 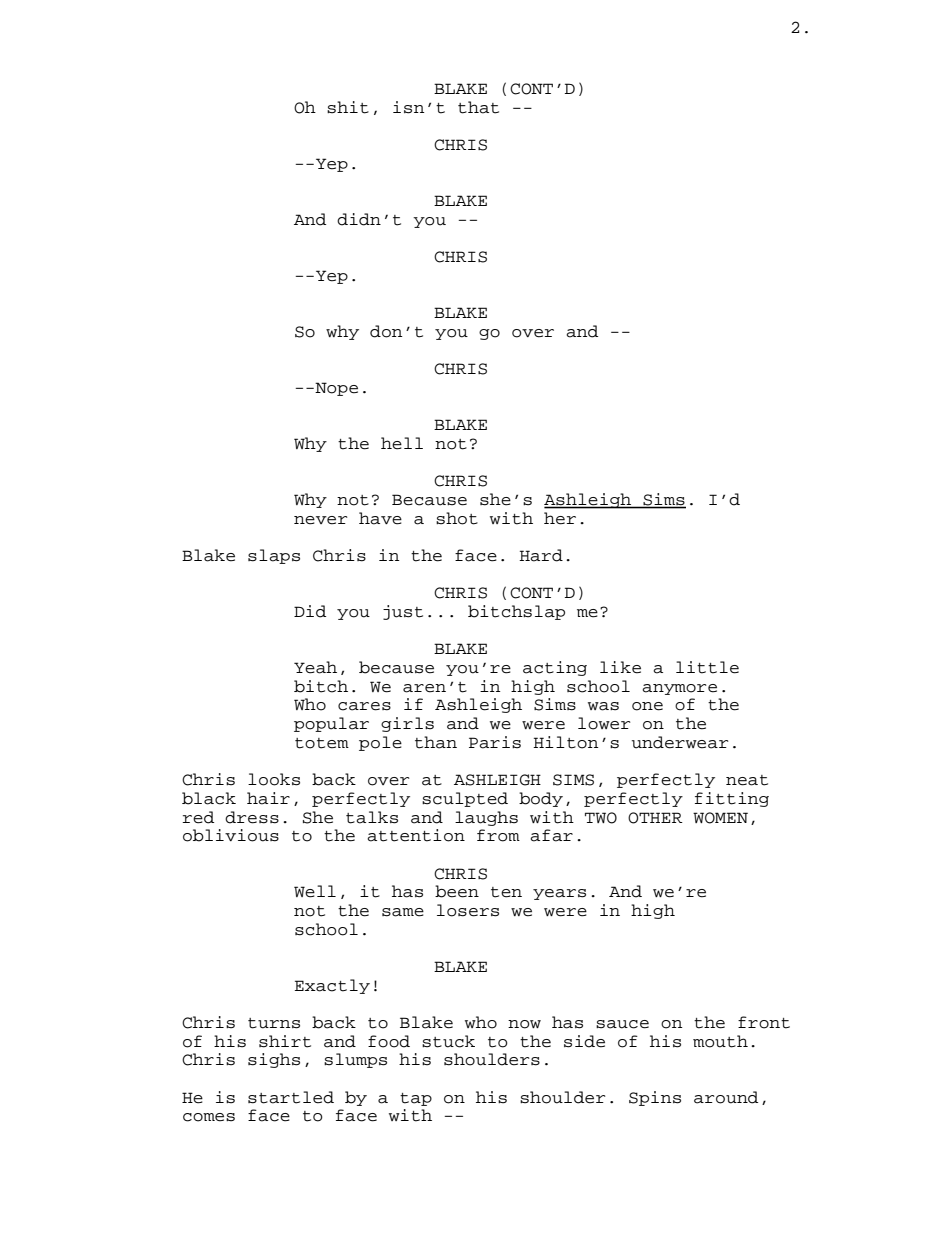 What do you see at coordinates (478, 107) in the image?
I see `that` at bounding box center [478, 107].
